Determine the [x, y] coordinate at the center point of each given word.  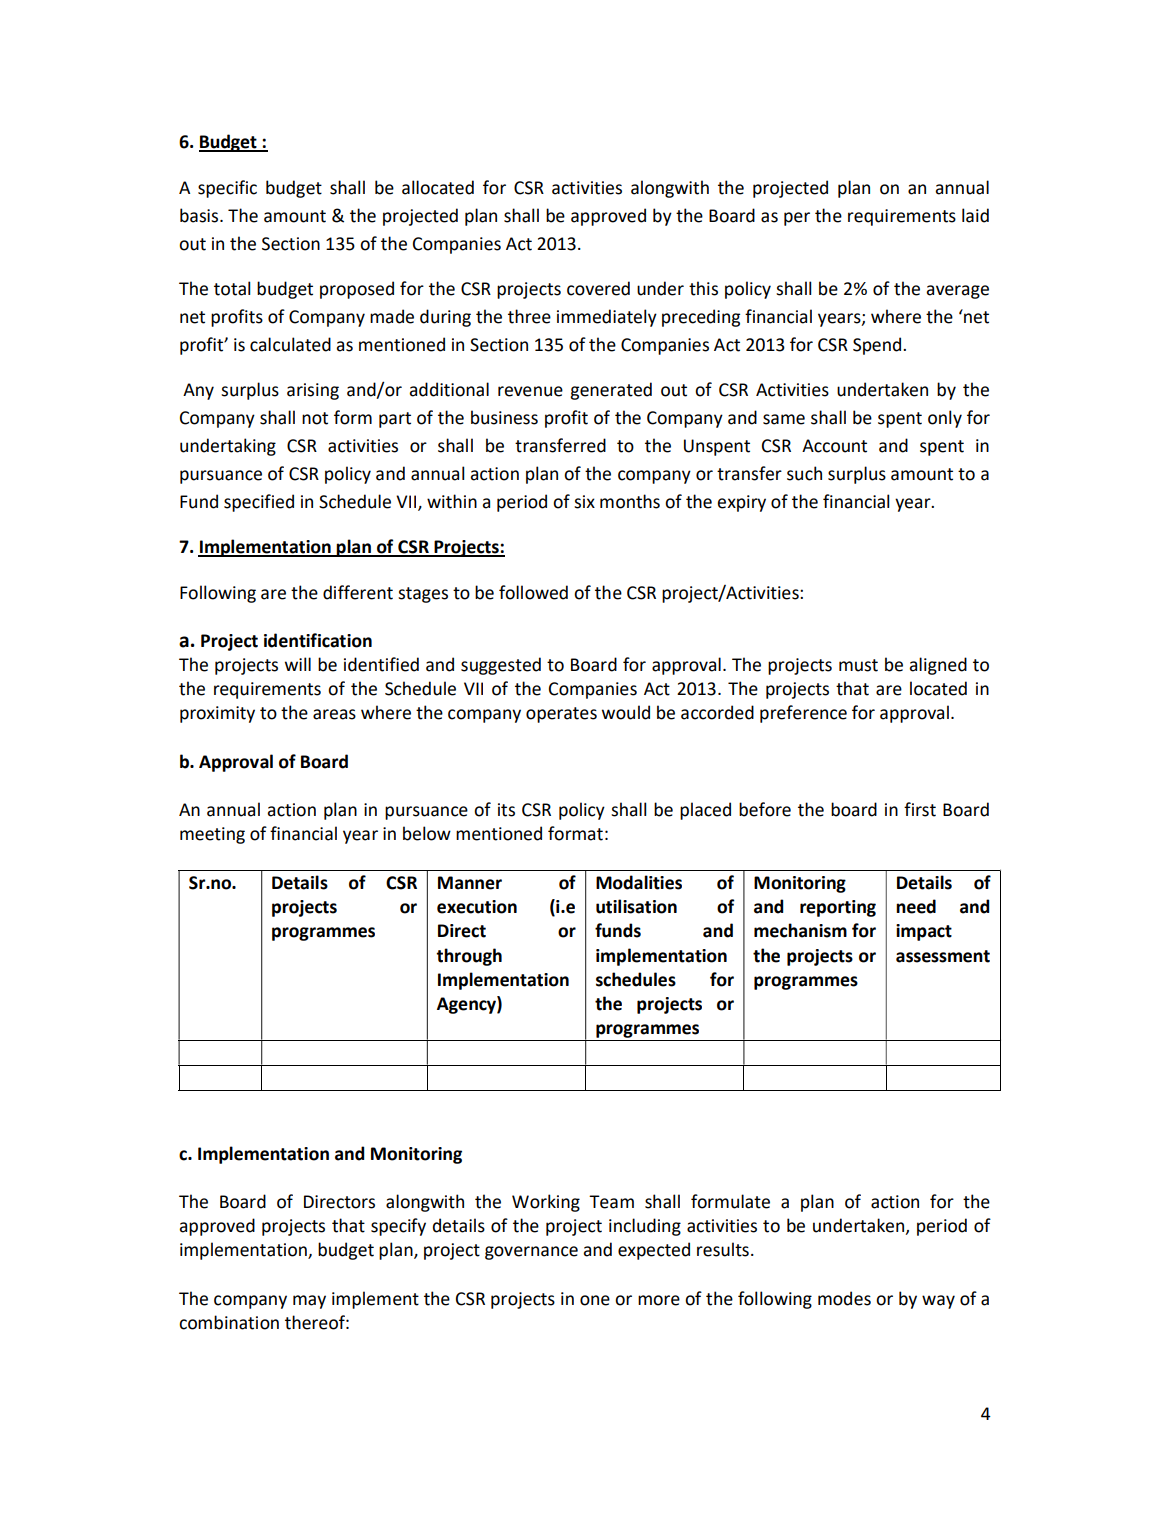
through [469, 957]
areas [334, 714]
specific [227, 189]
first [920, 809]
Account [834, 446]
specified [259, 503]
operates [561, 715]
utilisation [636, 906]
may [309, 1302]
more [659, 1300]
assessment [943, 956]
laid [975, 215]
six [584, 502]
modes [844, 1298]
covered [598, 288]
